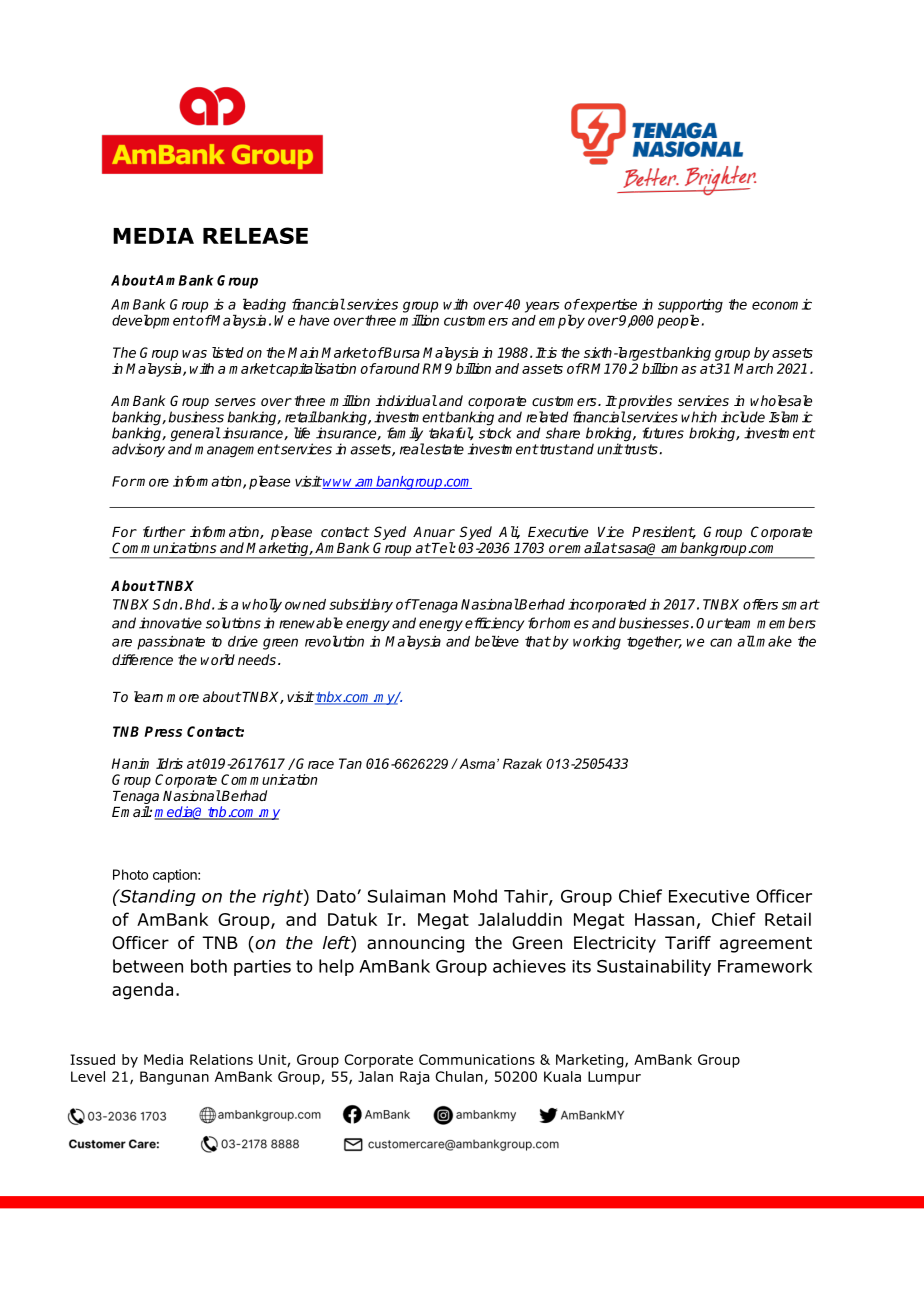 The width and height of the screenshot is (924, 1308). Describe the element at coordinates (138, 450) in the screenshot. I see `advisory` at that location.
